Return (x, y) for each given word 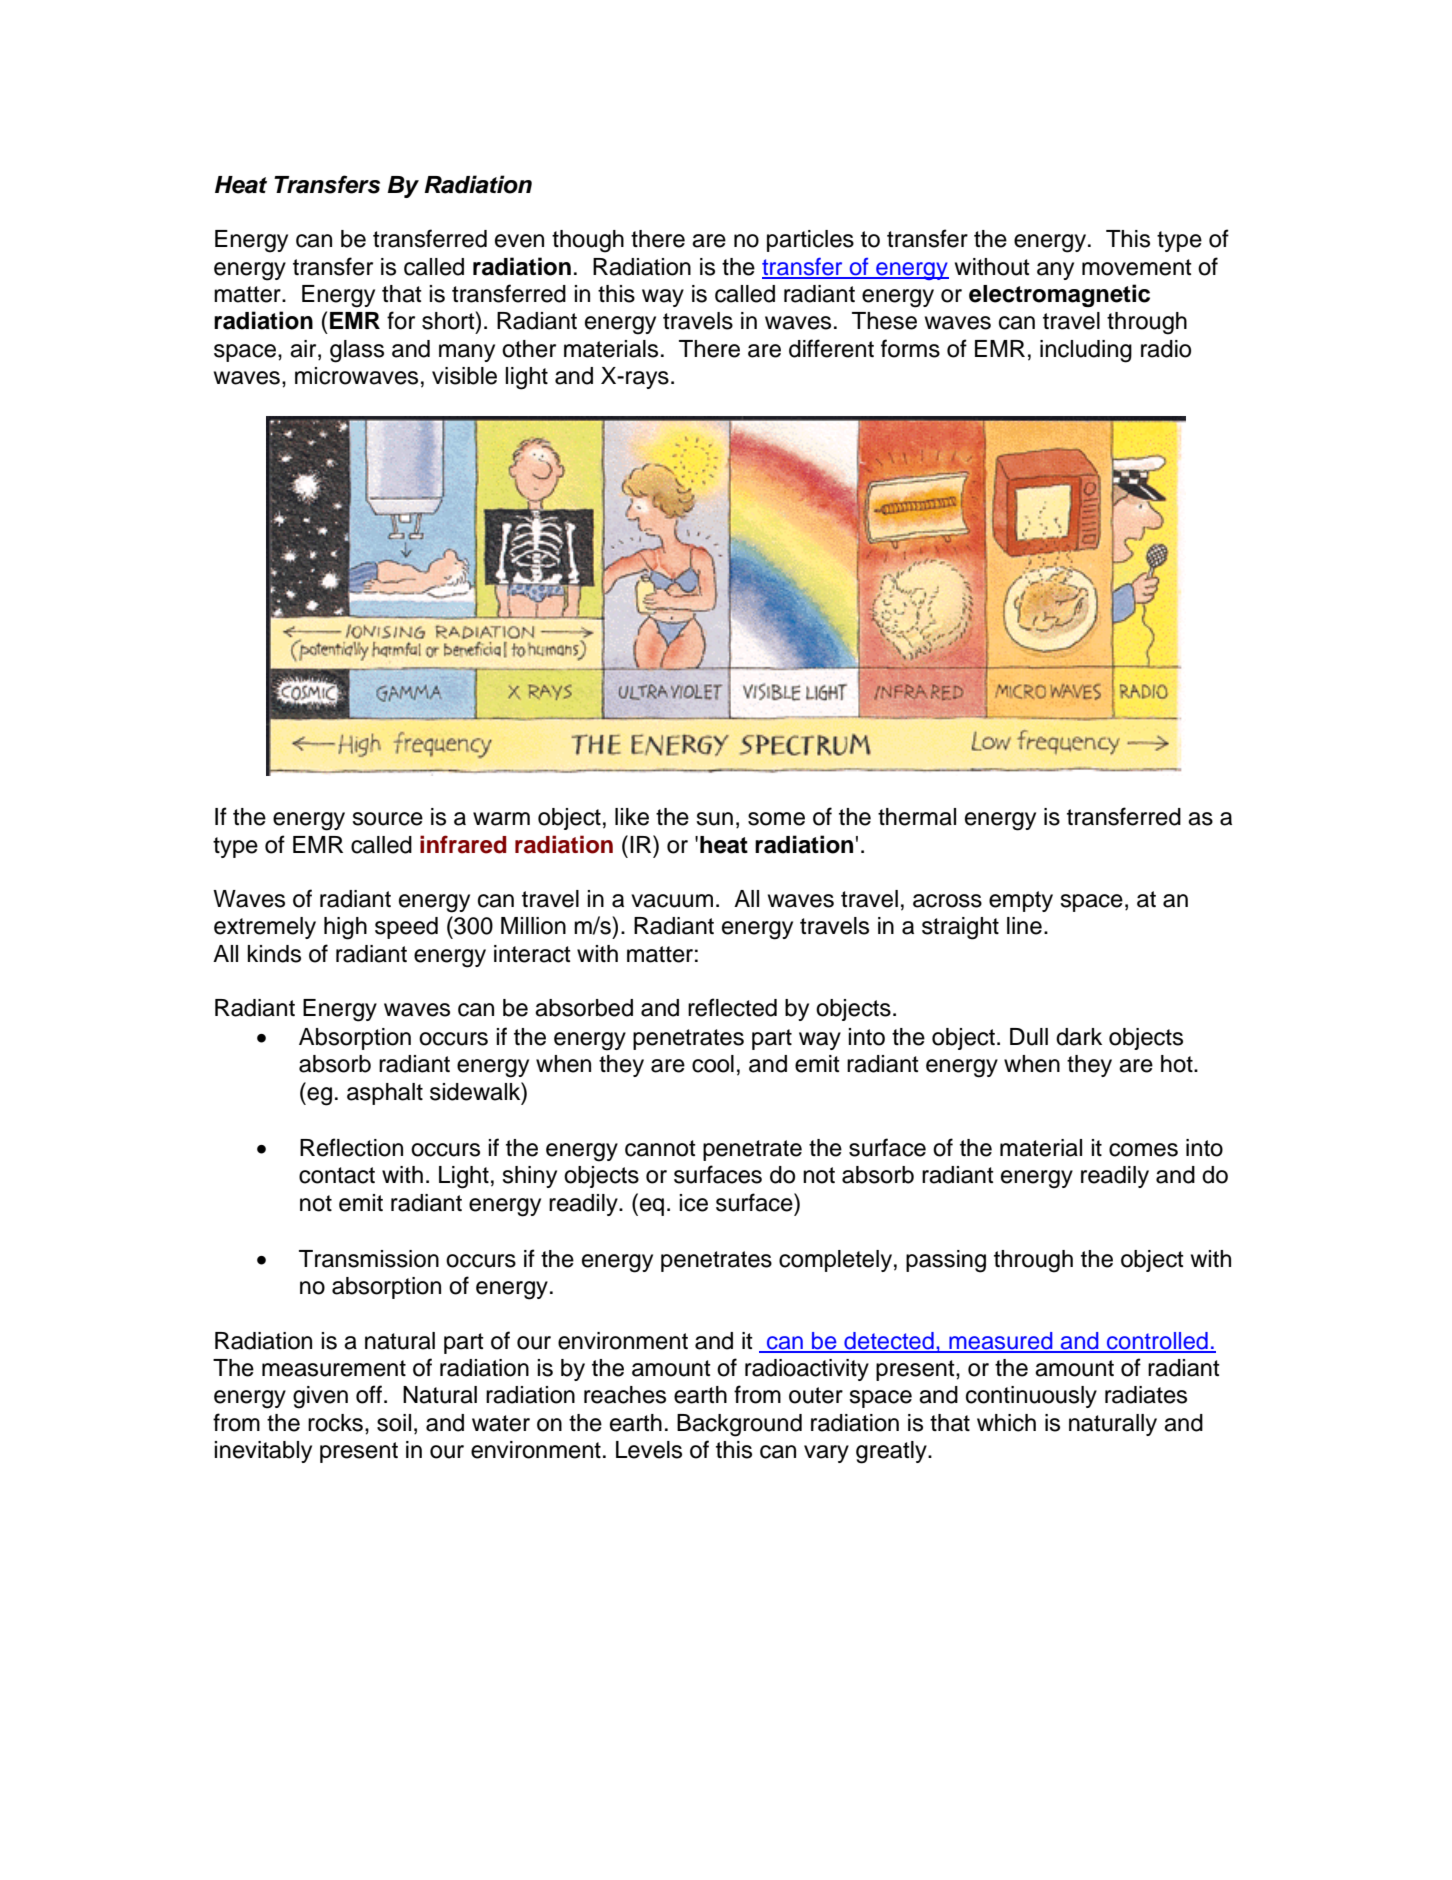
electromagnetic (1059, 295)
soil (394, 1423)
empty (1021, 901)
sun (714, 819)
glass (357, 351)
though (588, 241)
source (387, 819)
